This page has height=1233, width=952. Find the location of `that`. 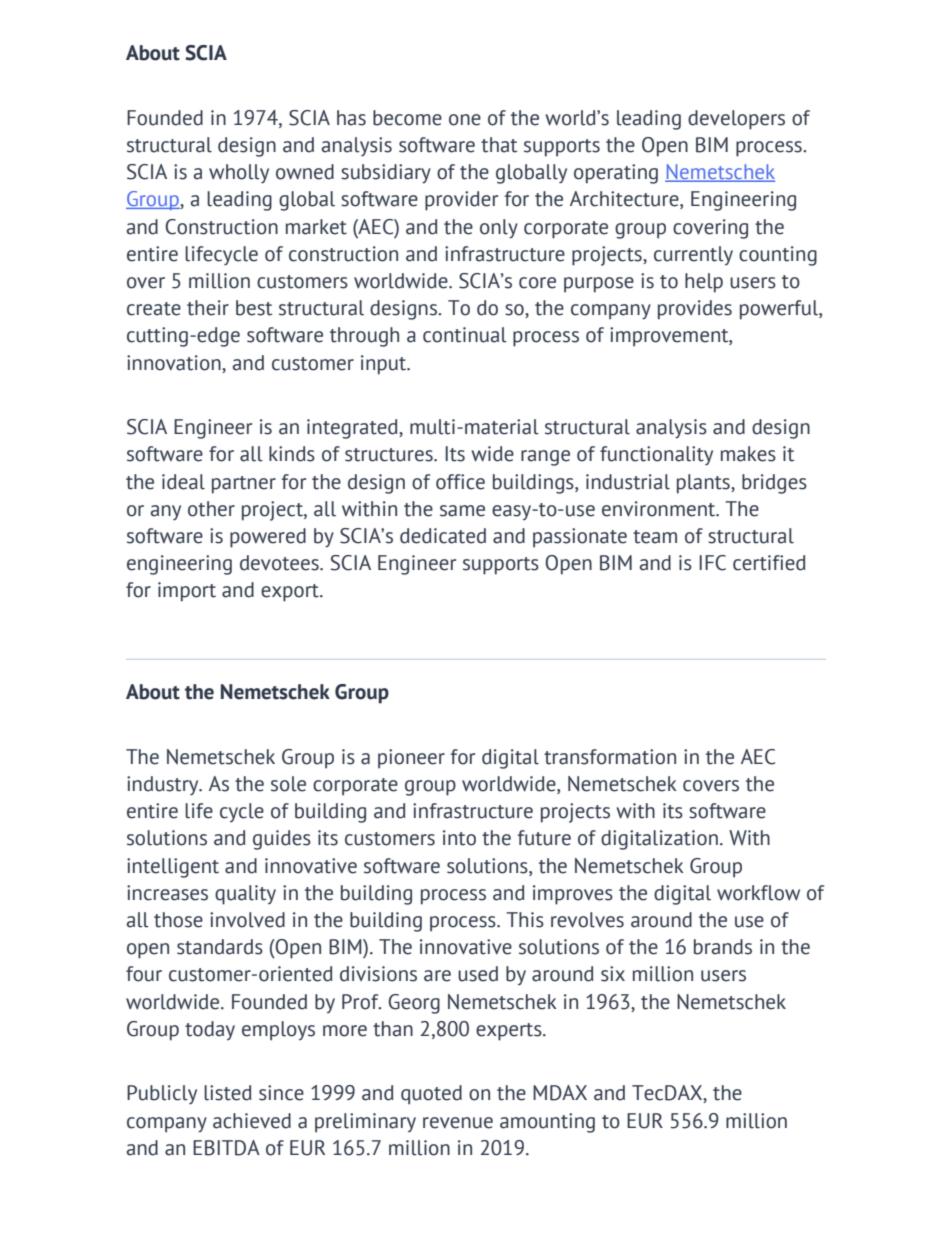

that is located at coordinates (499, 145).
